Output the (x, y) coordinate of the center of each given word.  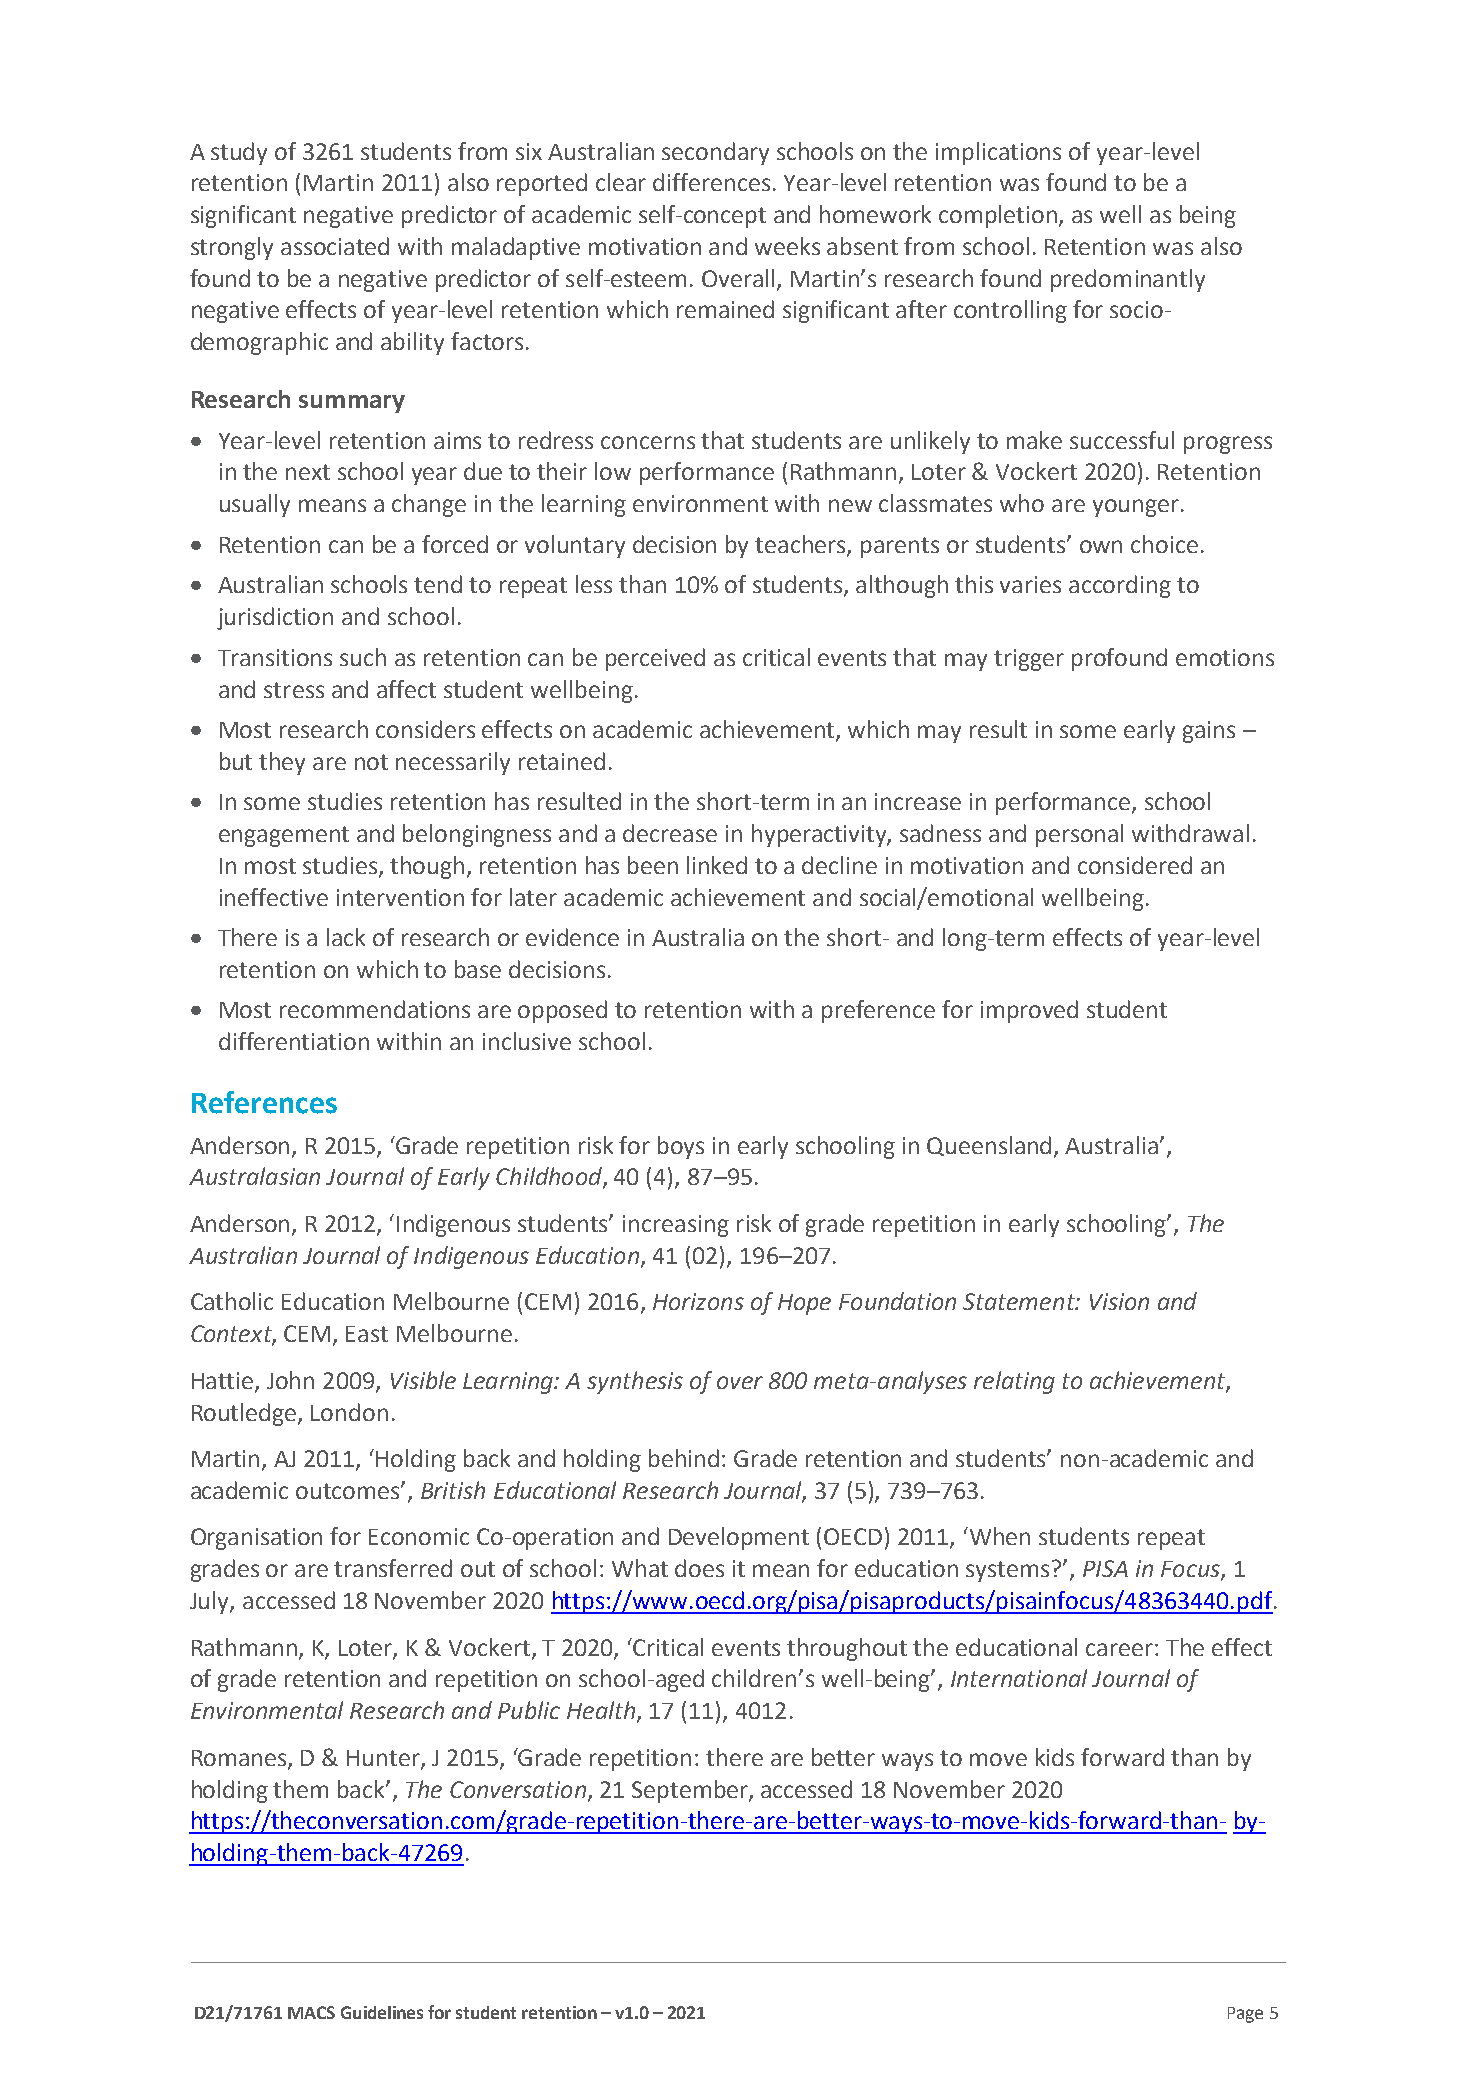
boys (681, 1147)
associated (335, 246)
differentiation (294, 1041)
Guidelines (382, 2012)
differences (711, 182)
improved (1029, 1011)
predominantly (1128, 280)
